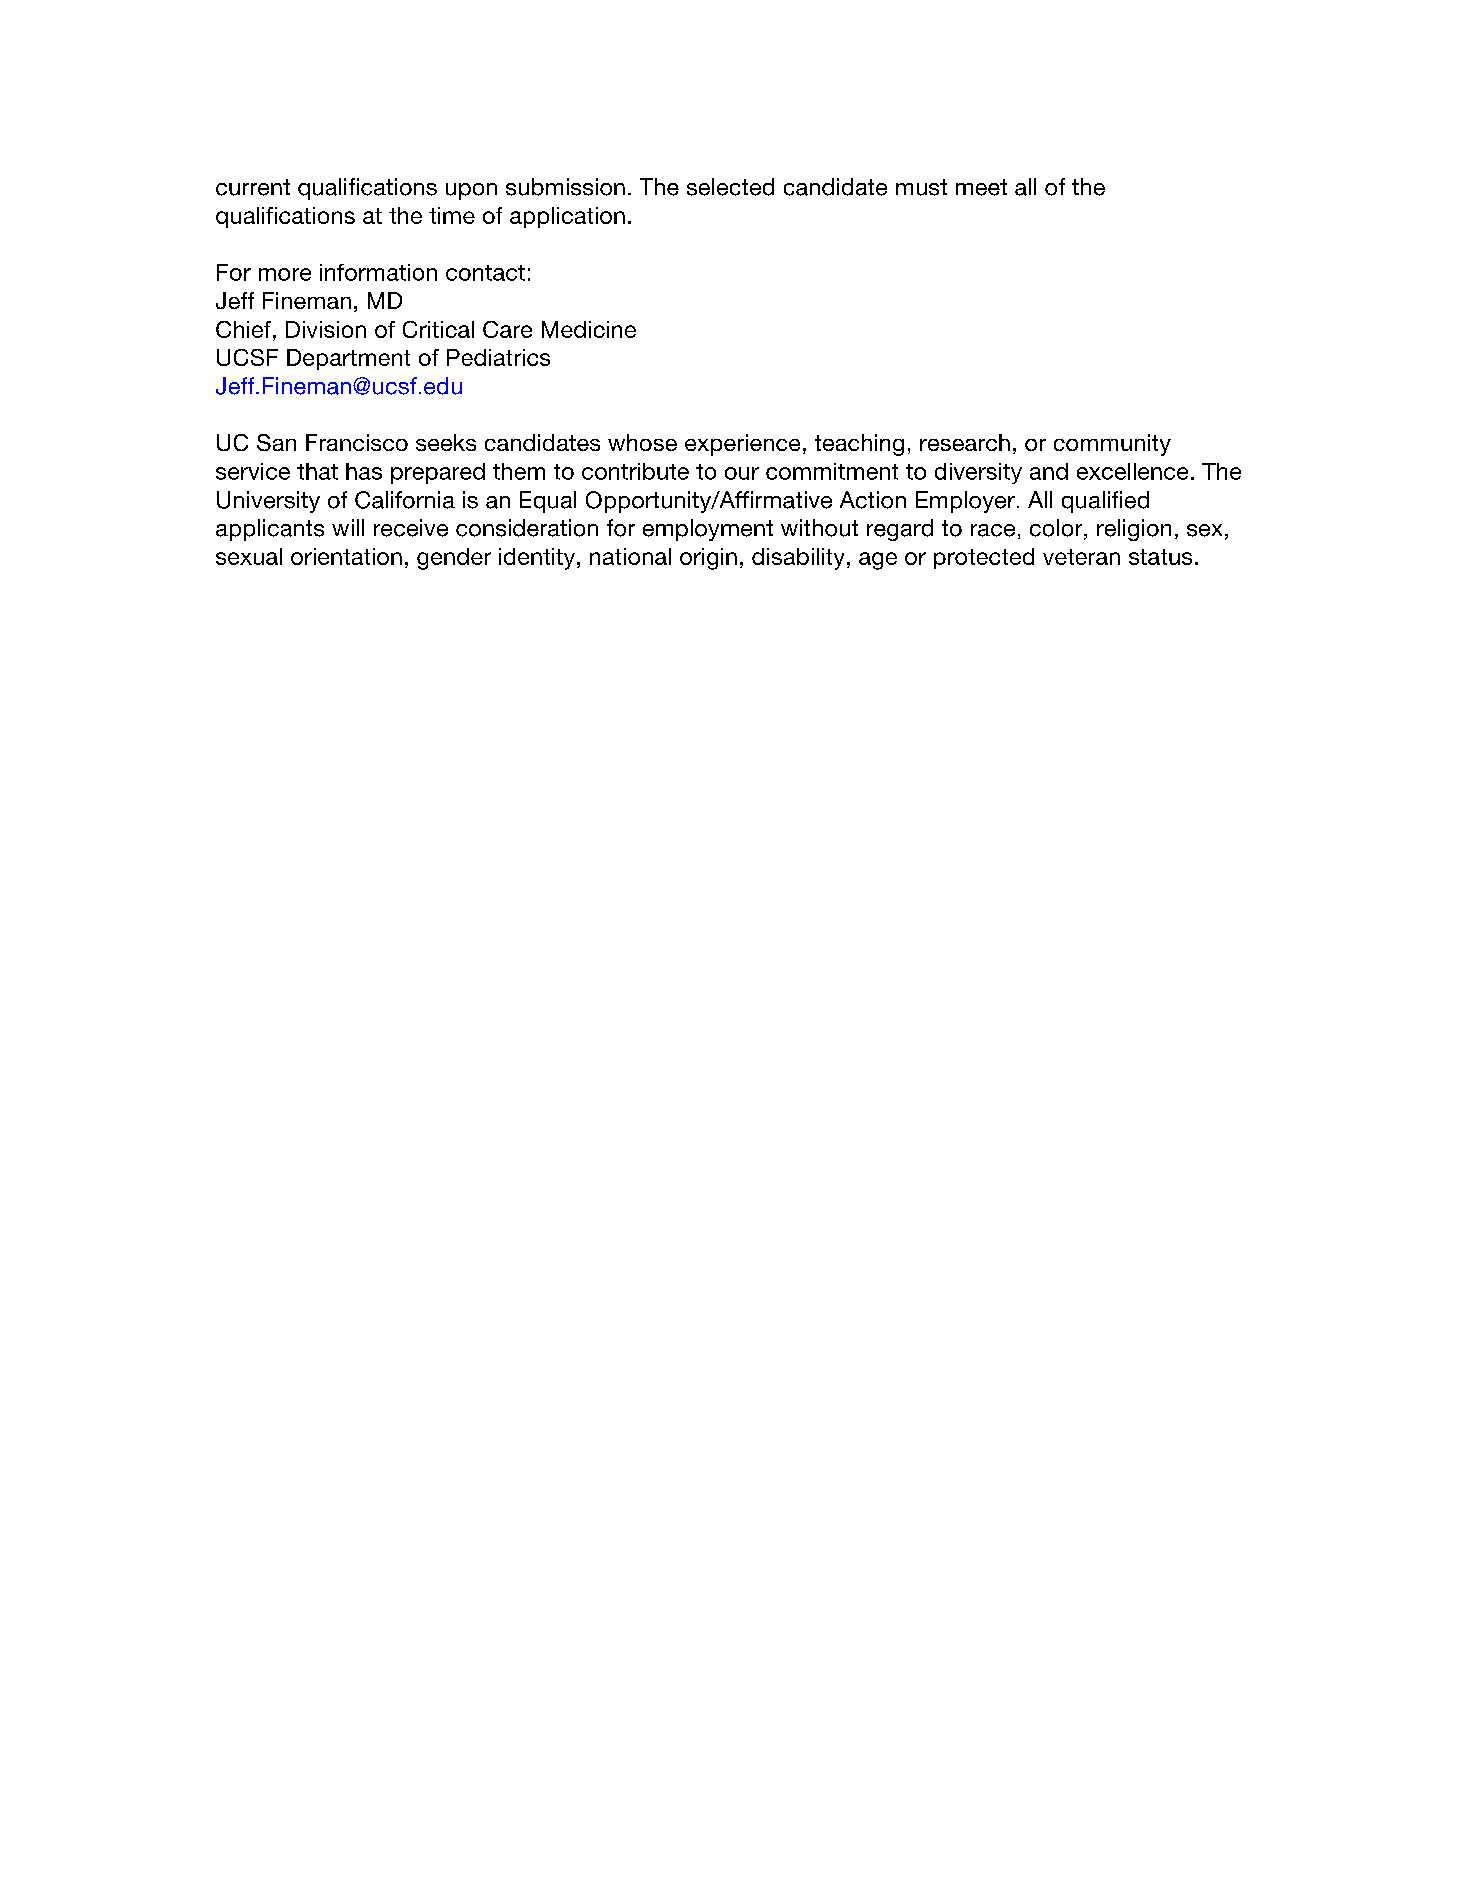 This screenshot has width=1459, height=1888. I want to click on our, so click(742, 473).
